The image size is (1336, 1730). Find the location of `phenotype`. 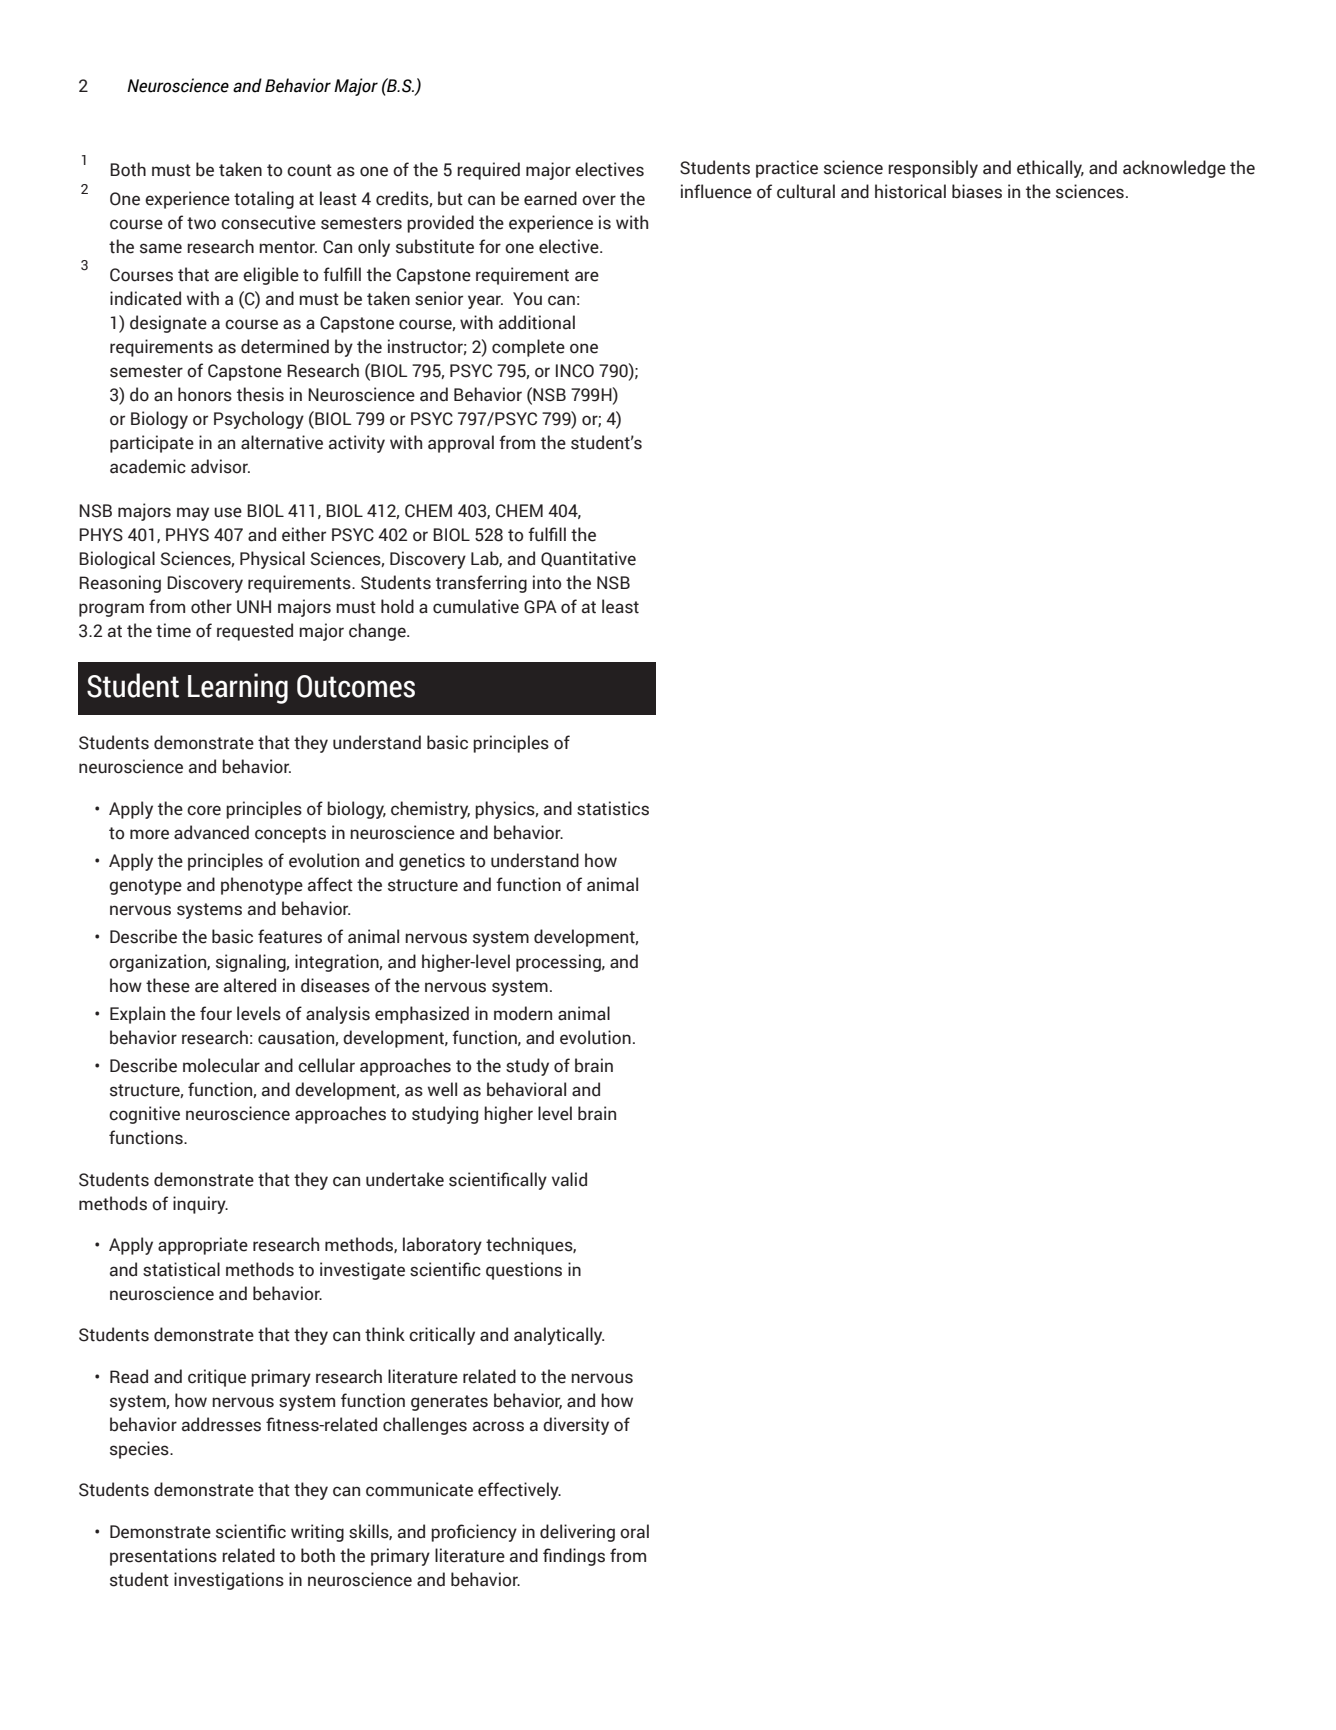

phenotype is located at coordinates (262, 886).
